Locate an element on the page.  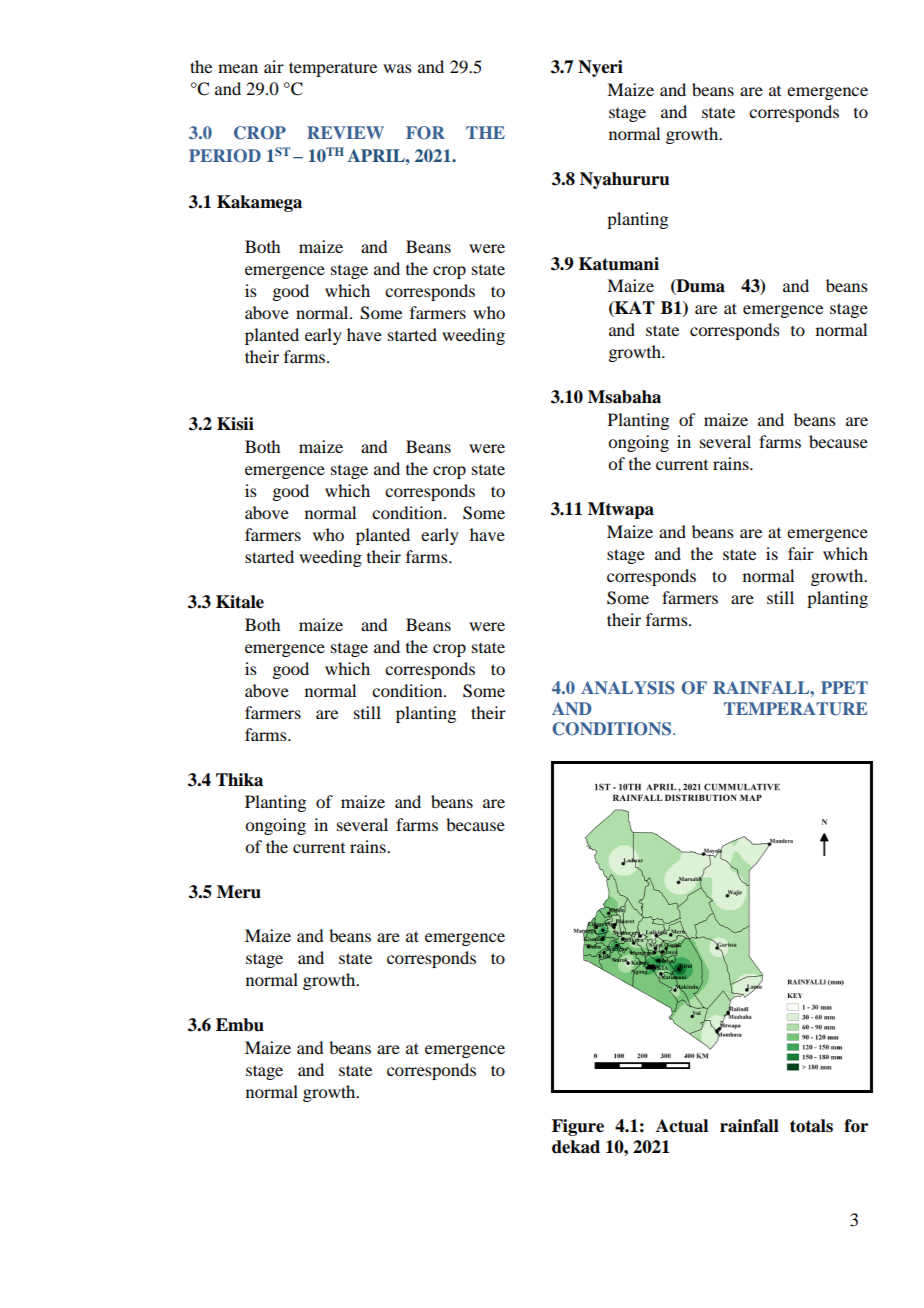
was is located at coordinates (397, 68).
